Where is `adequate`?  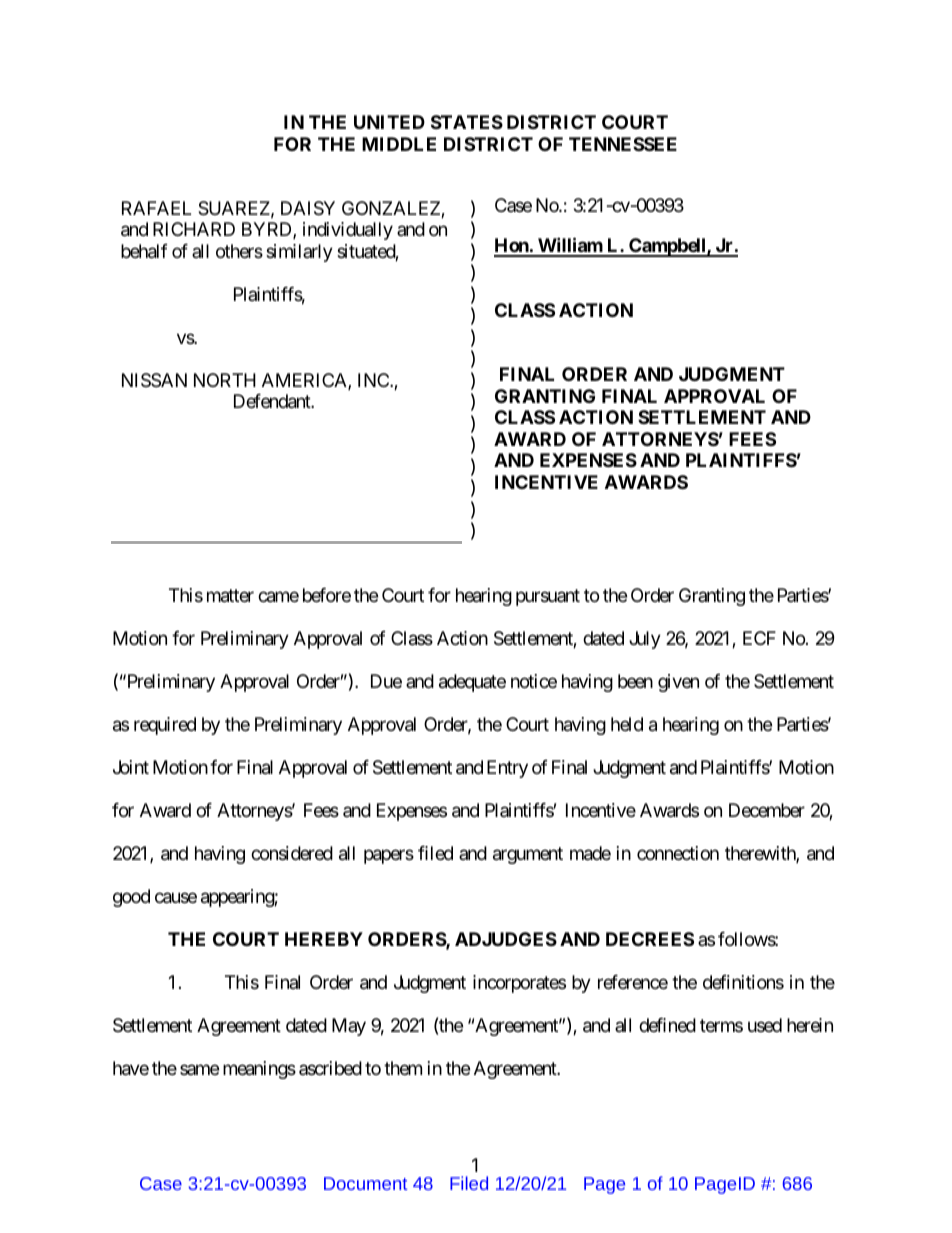
adequate is located at coordinates (472, 683).
